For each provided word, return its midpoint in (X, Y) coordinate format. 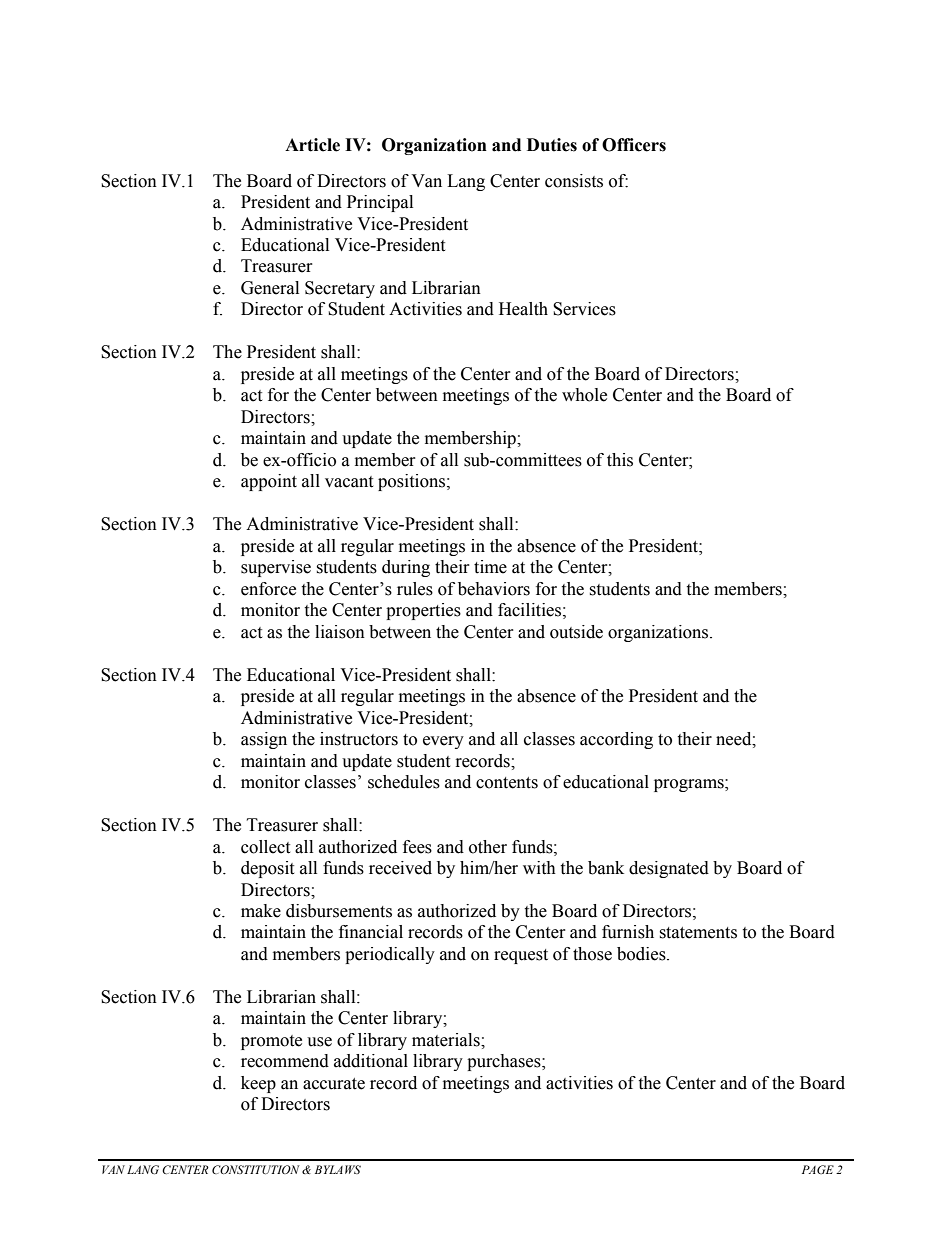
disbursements (339, 911)
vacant (349, 482)
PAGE (818, 1169)
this (620, 460)
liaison (340, 632)
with (539, 868)
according (616, 740)
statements (698, 933)
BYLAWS (338, 1169)
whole (584, 395)
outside (576, 632)
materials (447, 1040)
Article (312, 145)
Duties (552, 145)
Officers (634, 145)
